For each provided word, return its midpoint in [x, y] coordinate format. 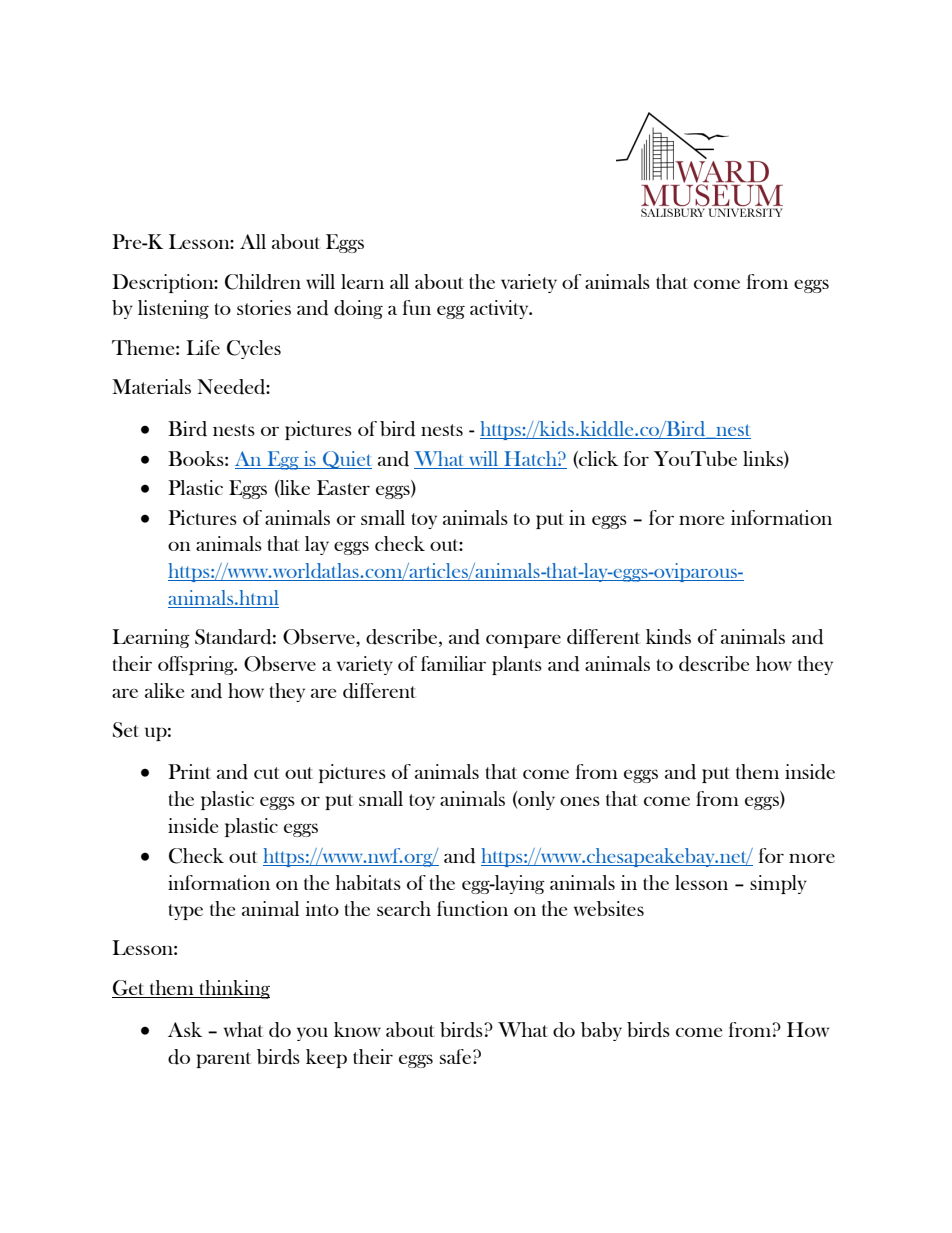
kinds [668, 637]
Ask [185, 1029]
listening [173, 309]
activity [500, 309]
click [597, 459]
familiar [453, 663]
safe [457, 1056]
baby [601, 1031]
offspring [197, 665]
